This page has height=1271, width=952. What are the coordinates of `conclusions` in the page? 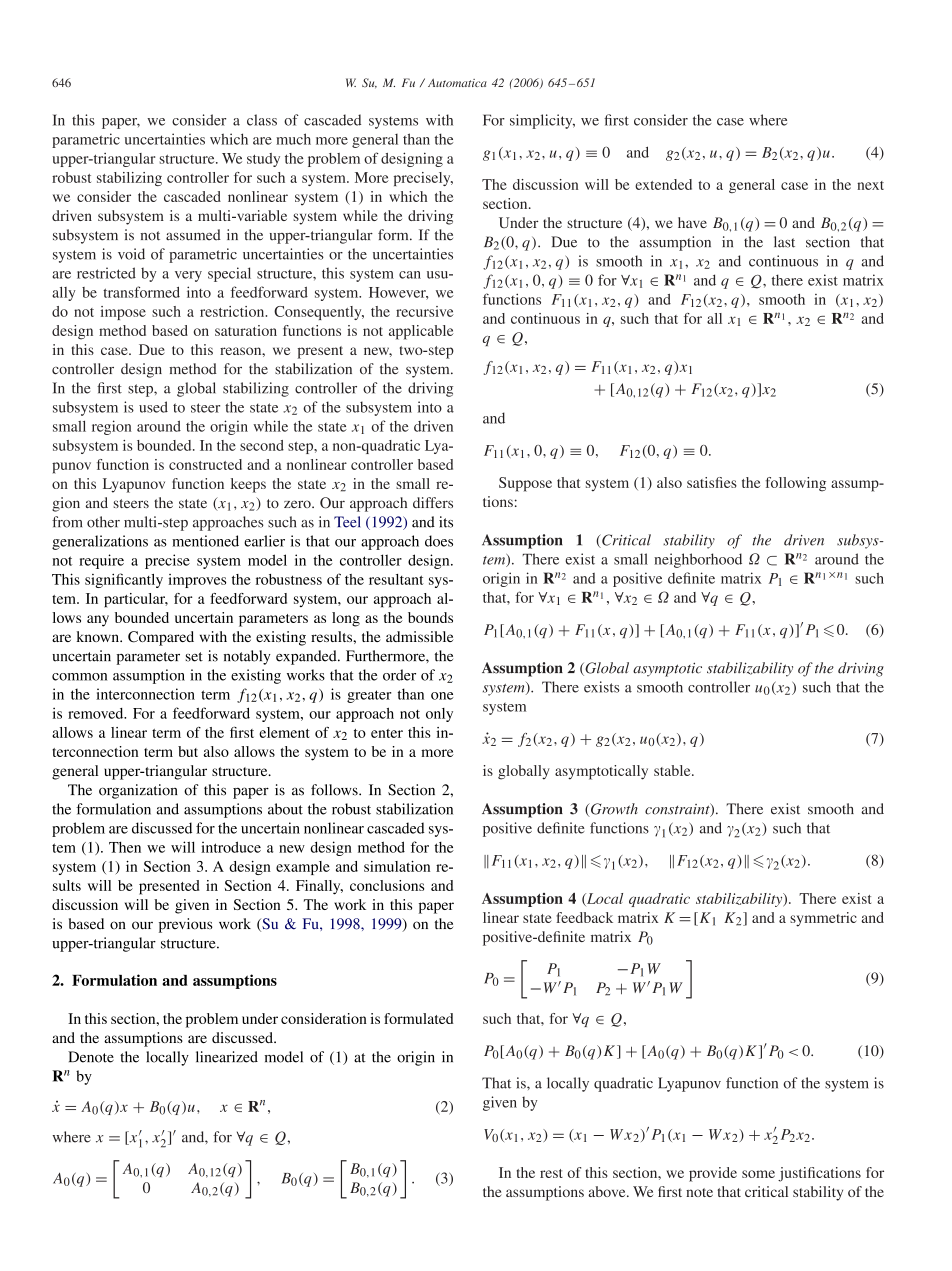 It's located at (387, 885).
